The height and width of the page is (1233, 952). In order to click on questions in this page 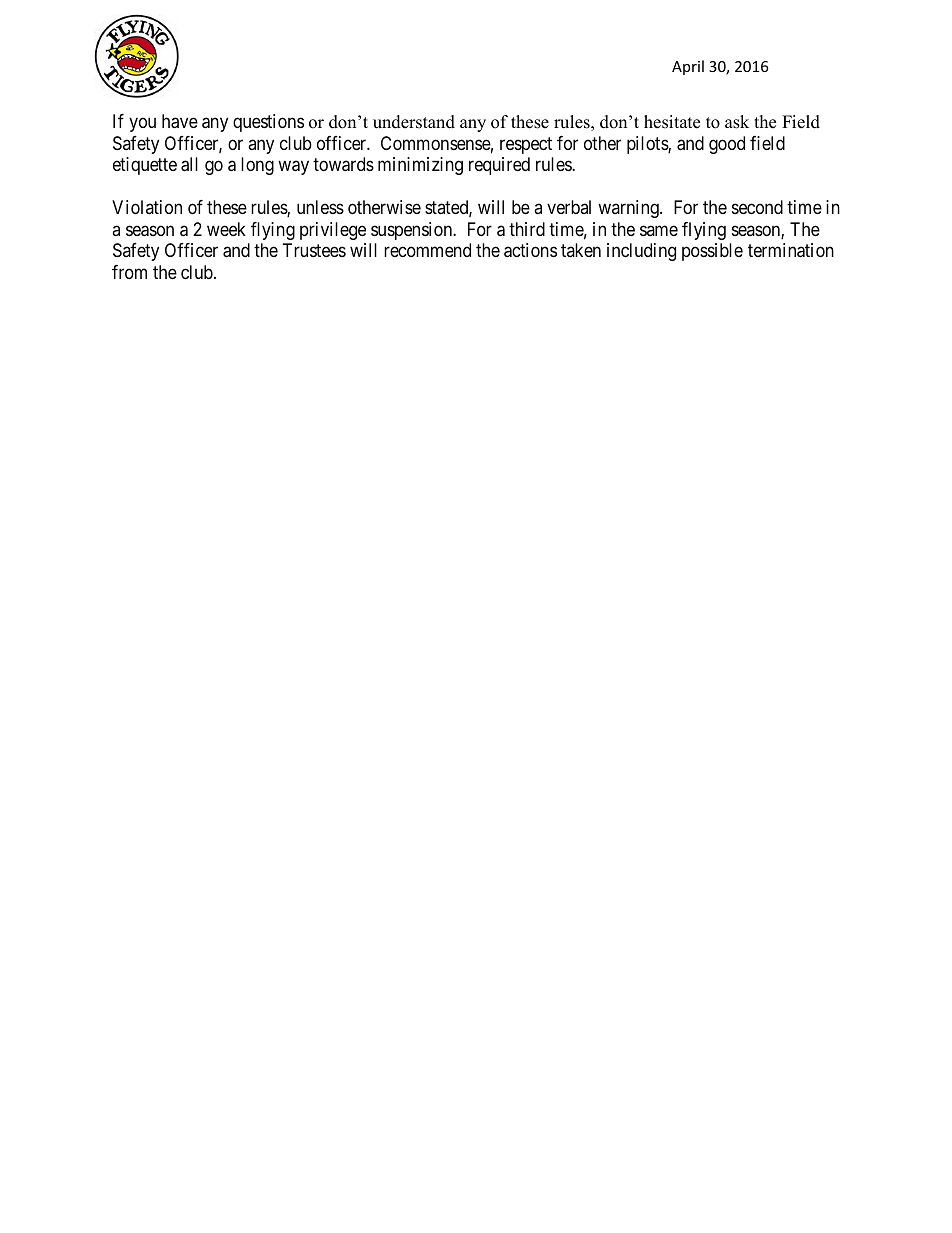, I will do `click(268, 123)`.
